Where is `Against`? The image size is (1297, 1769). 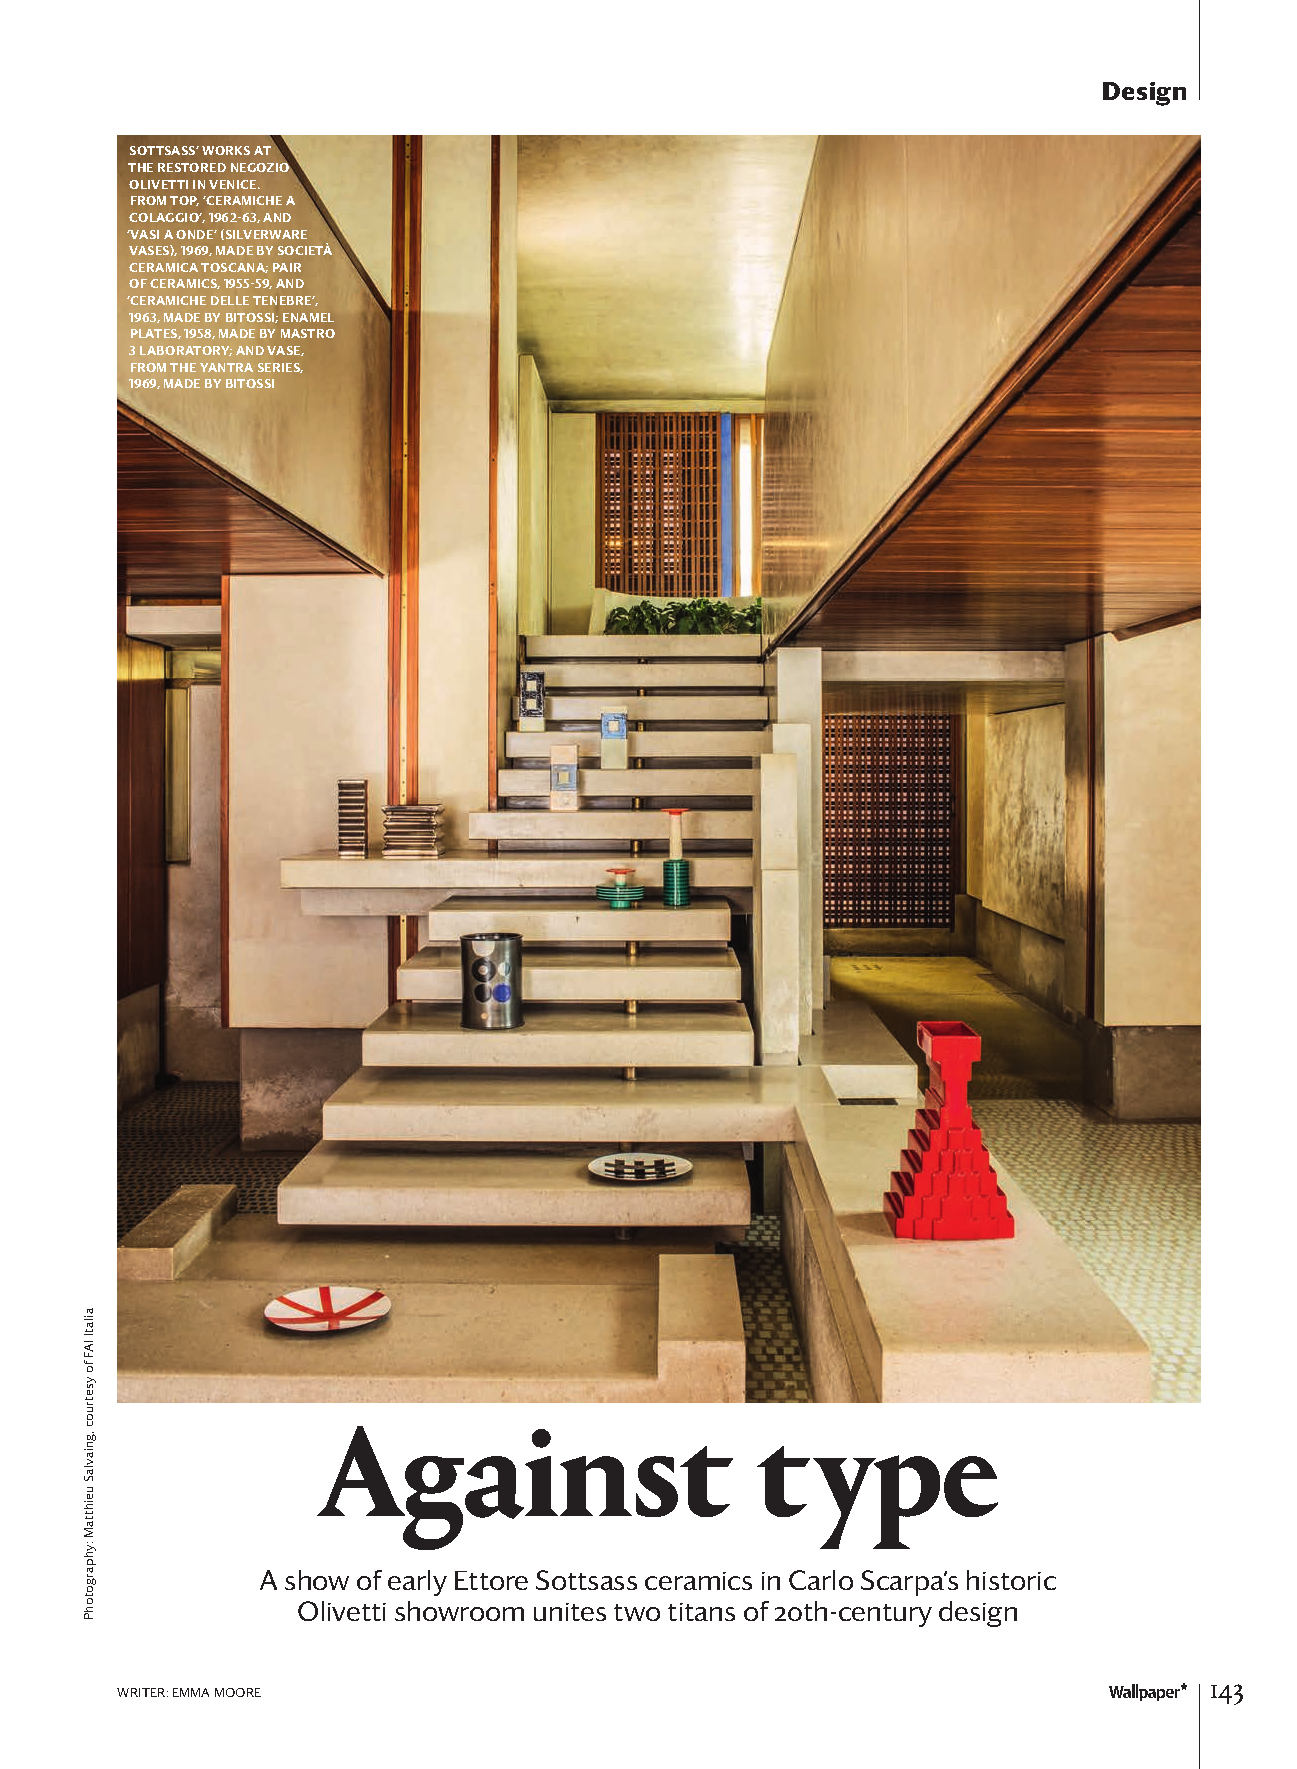
Against is located at coordinates (525, 1488).
